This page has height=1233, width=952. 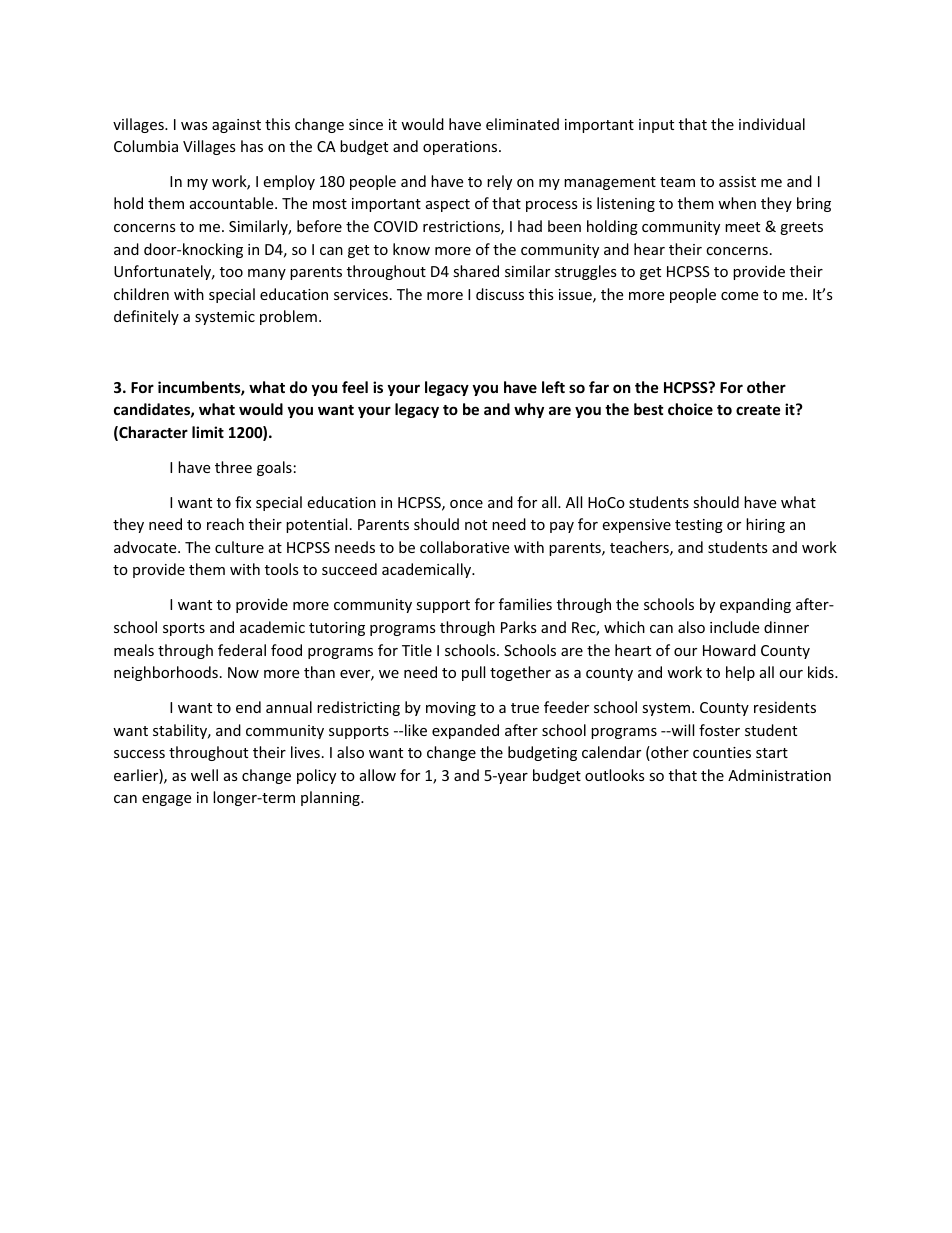 I want to click on operations, so click(x=461, y=148).
